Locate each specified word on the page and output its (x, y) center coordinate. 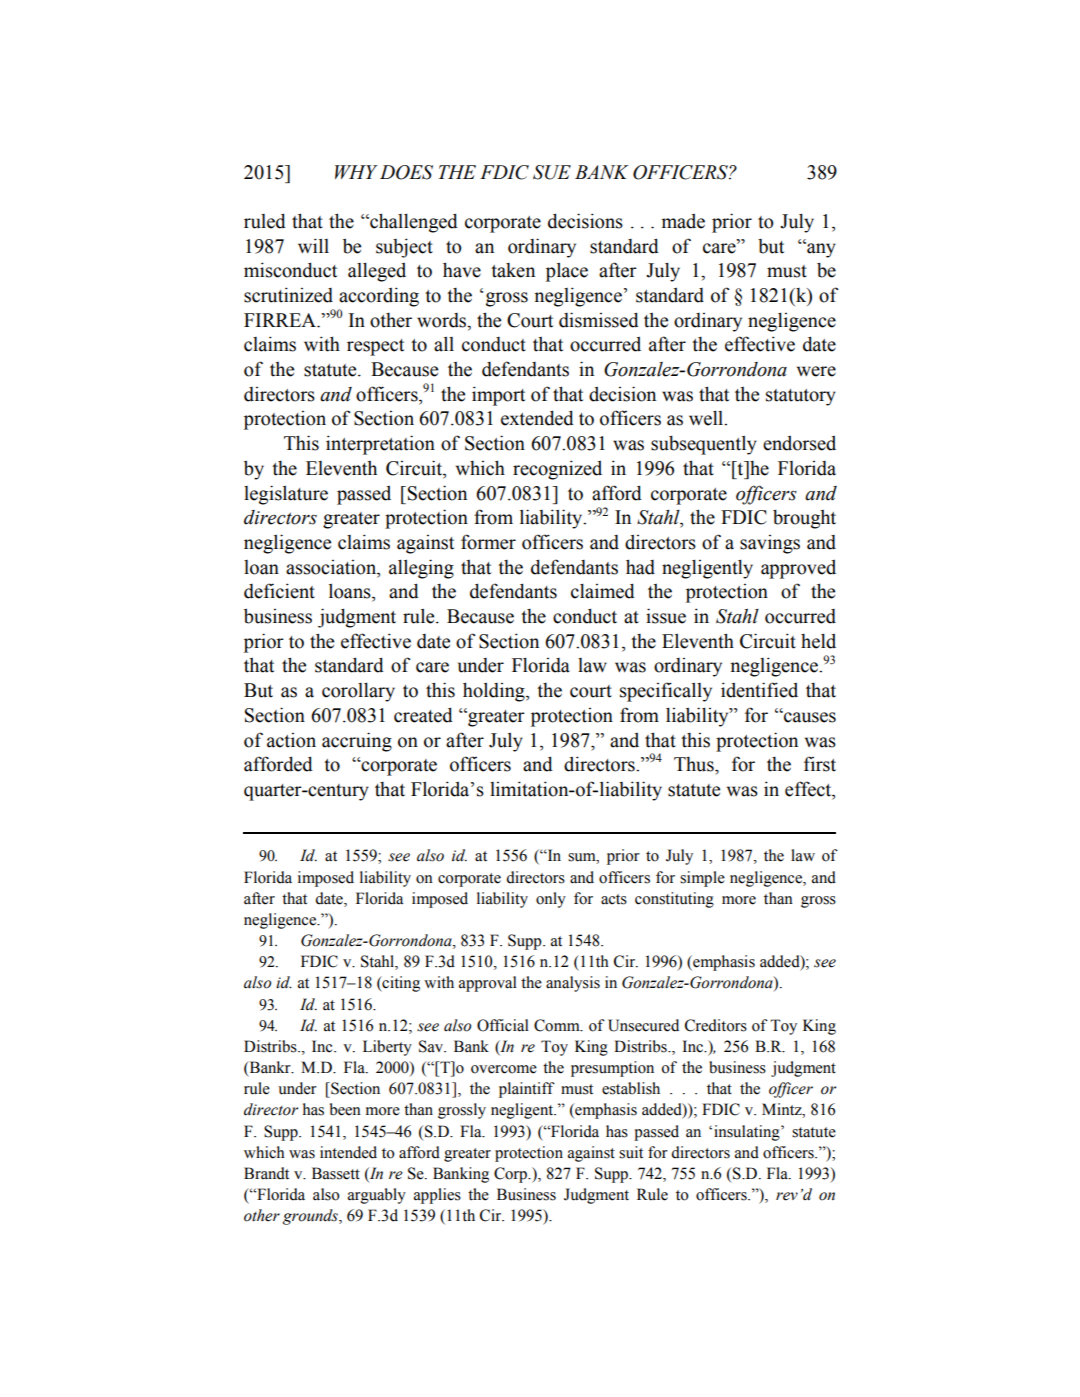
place (567, 272)
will (313, 245)
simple (702, 879)
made (683, 221)
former (488, 542)
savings (770, 544)
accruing (357, 742)
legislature (286, 495)
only (551, 900)
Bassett (336, 1173)
